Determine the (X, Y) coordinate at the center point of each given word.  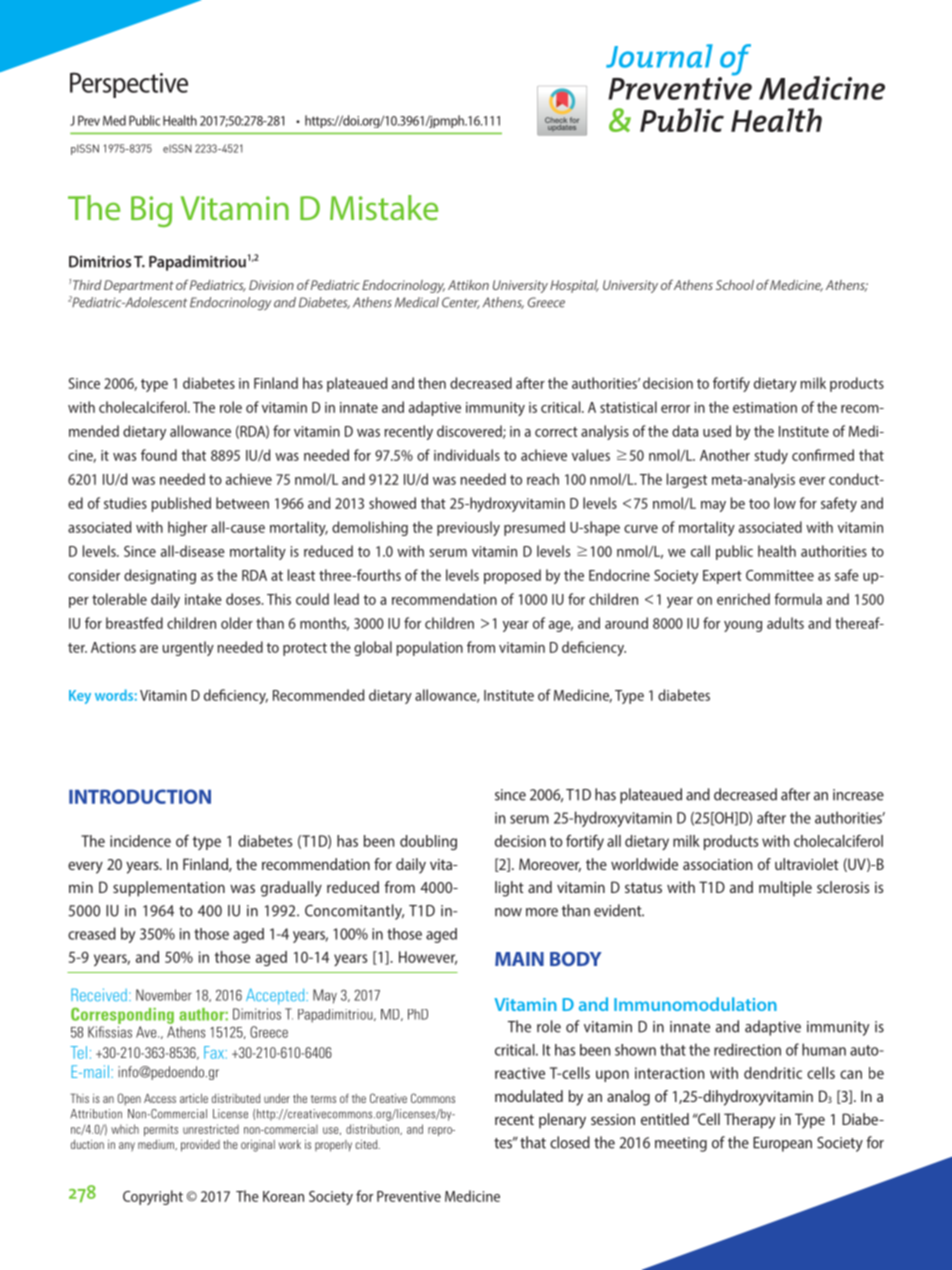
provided (200, 1146)
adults (785, 623)
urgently (188, 648)
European (782, 1144)
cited (367, 1144)
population (430, 648)
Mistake (384, 207)
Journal (659, 56)
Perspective (129, 85)
